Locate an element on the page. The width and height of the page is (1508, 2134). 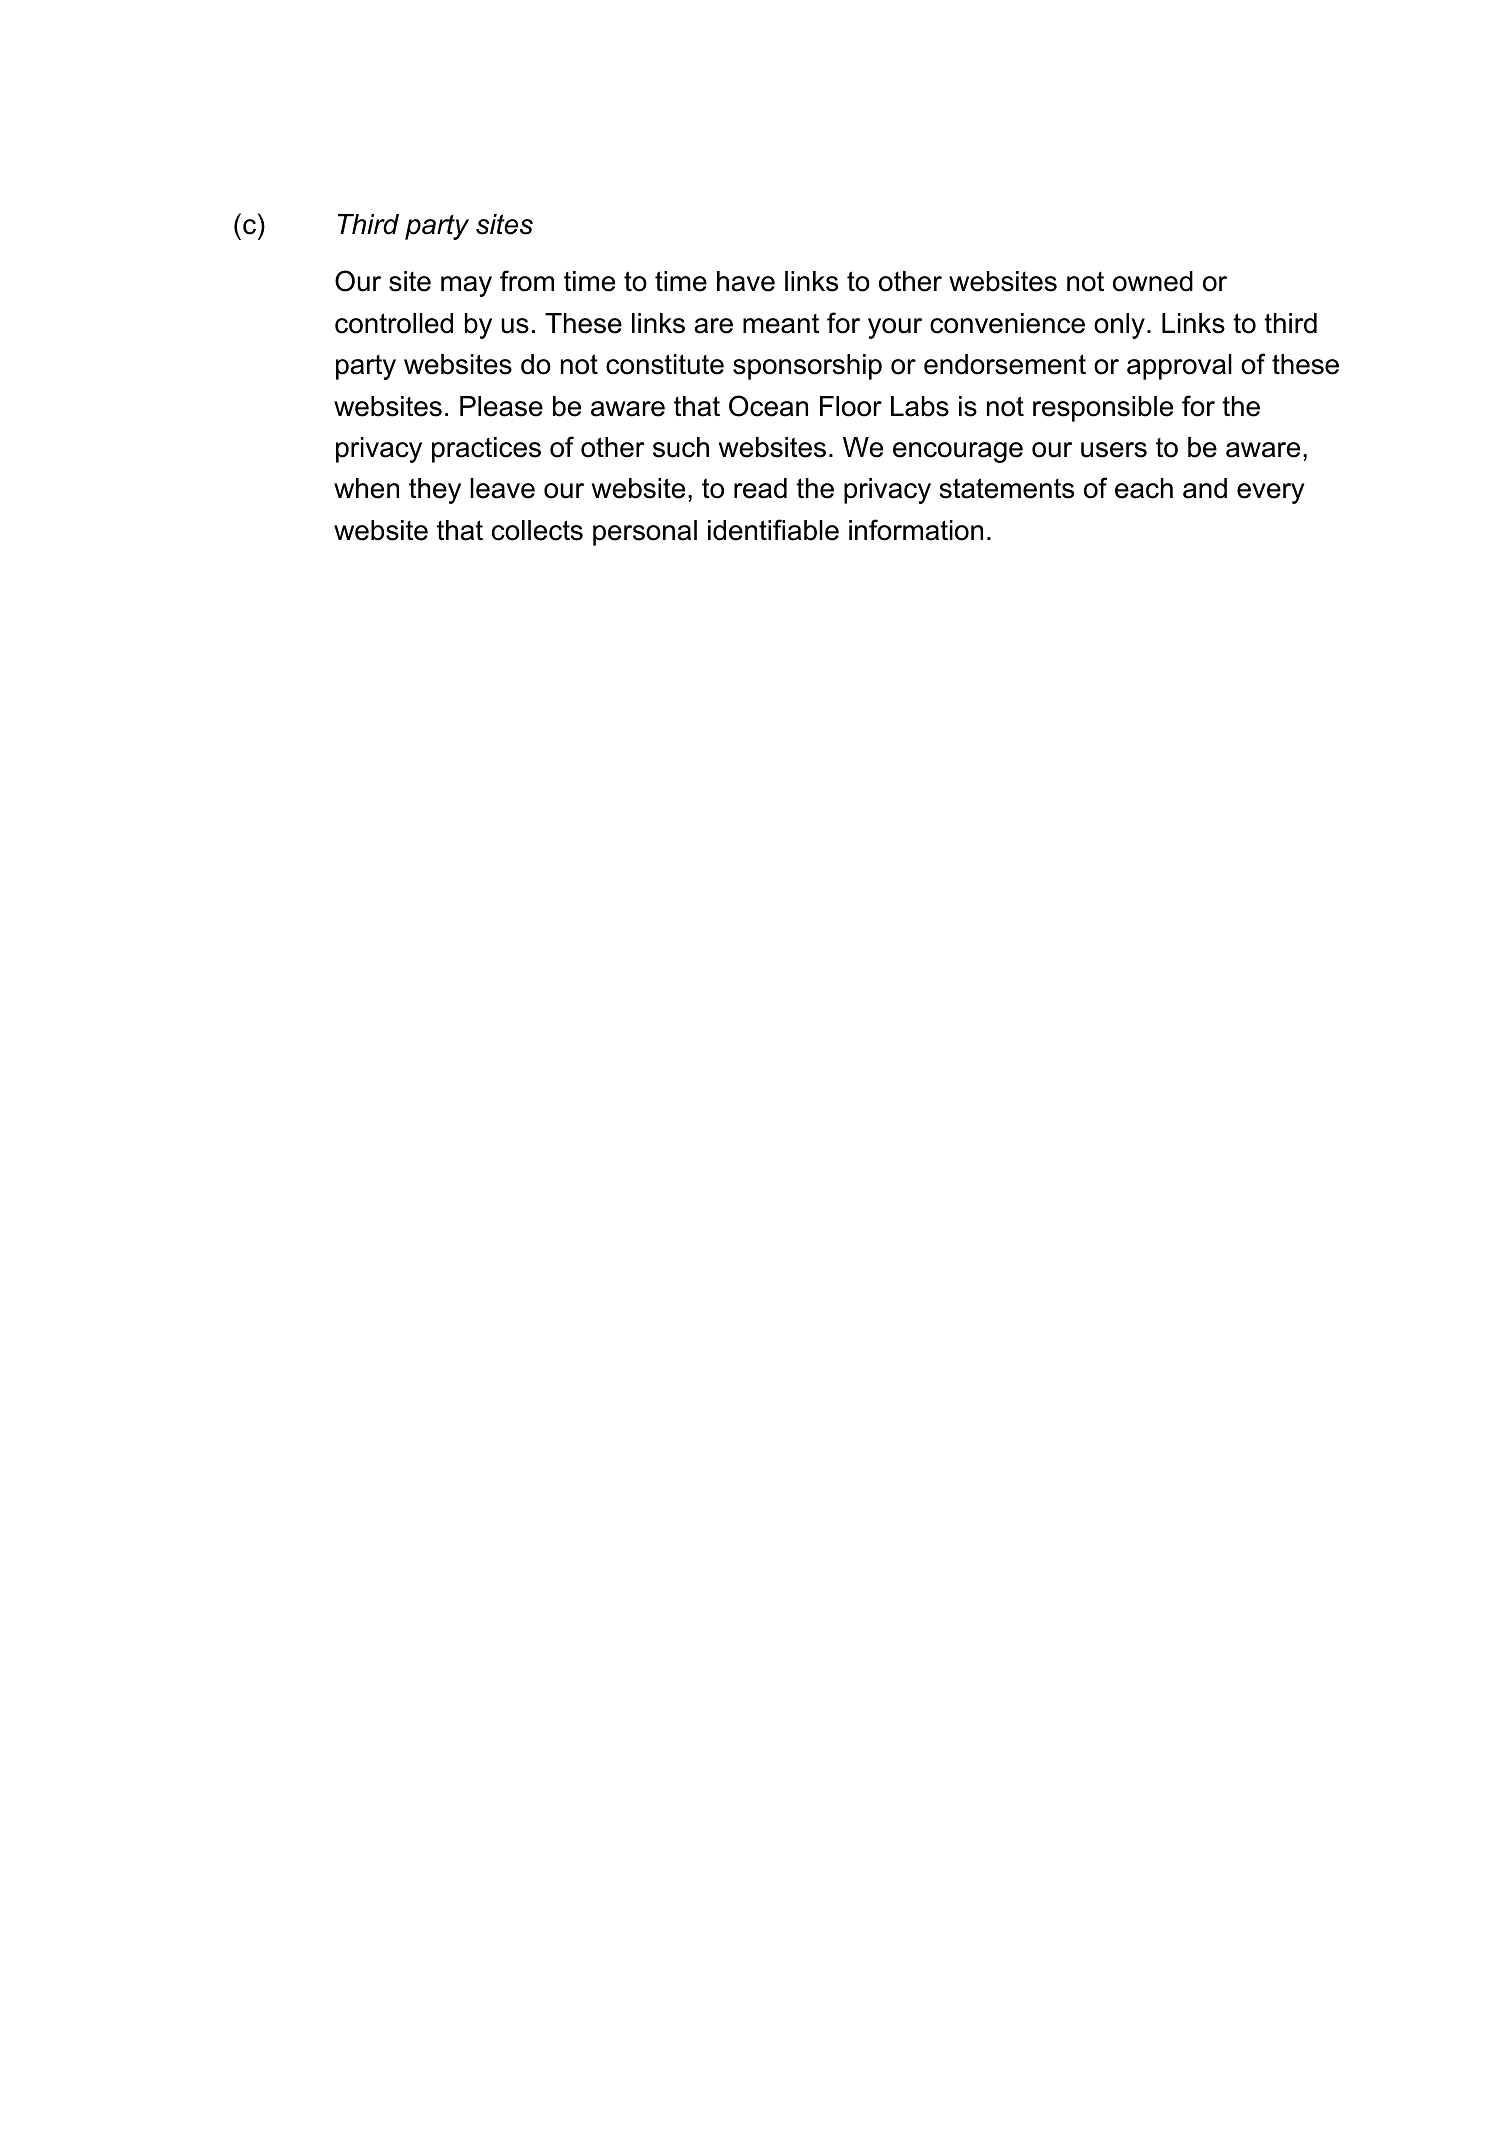
collects is located at coordinates (537, 530).
